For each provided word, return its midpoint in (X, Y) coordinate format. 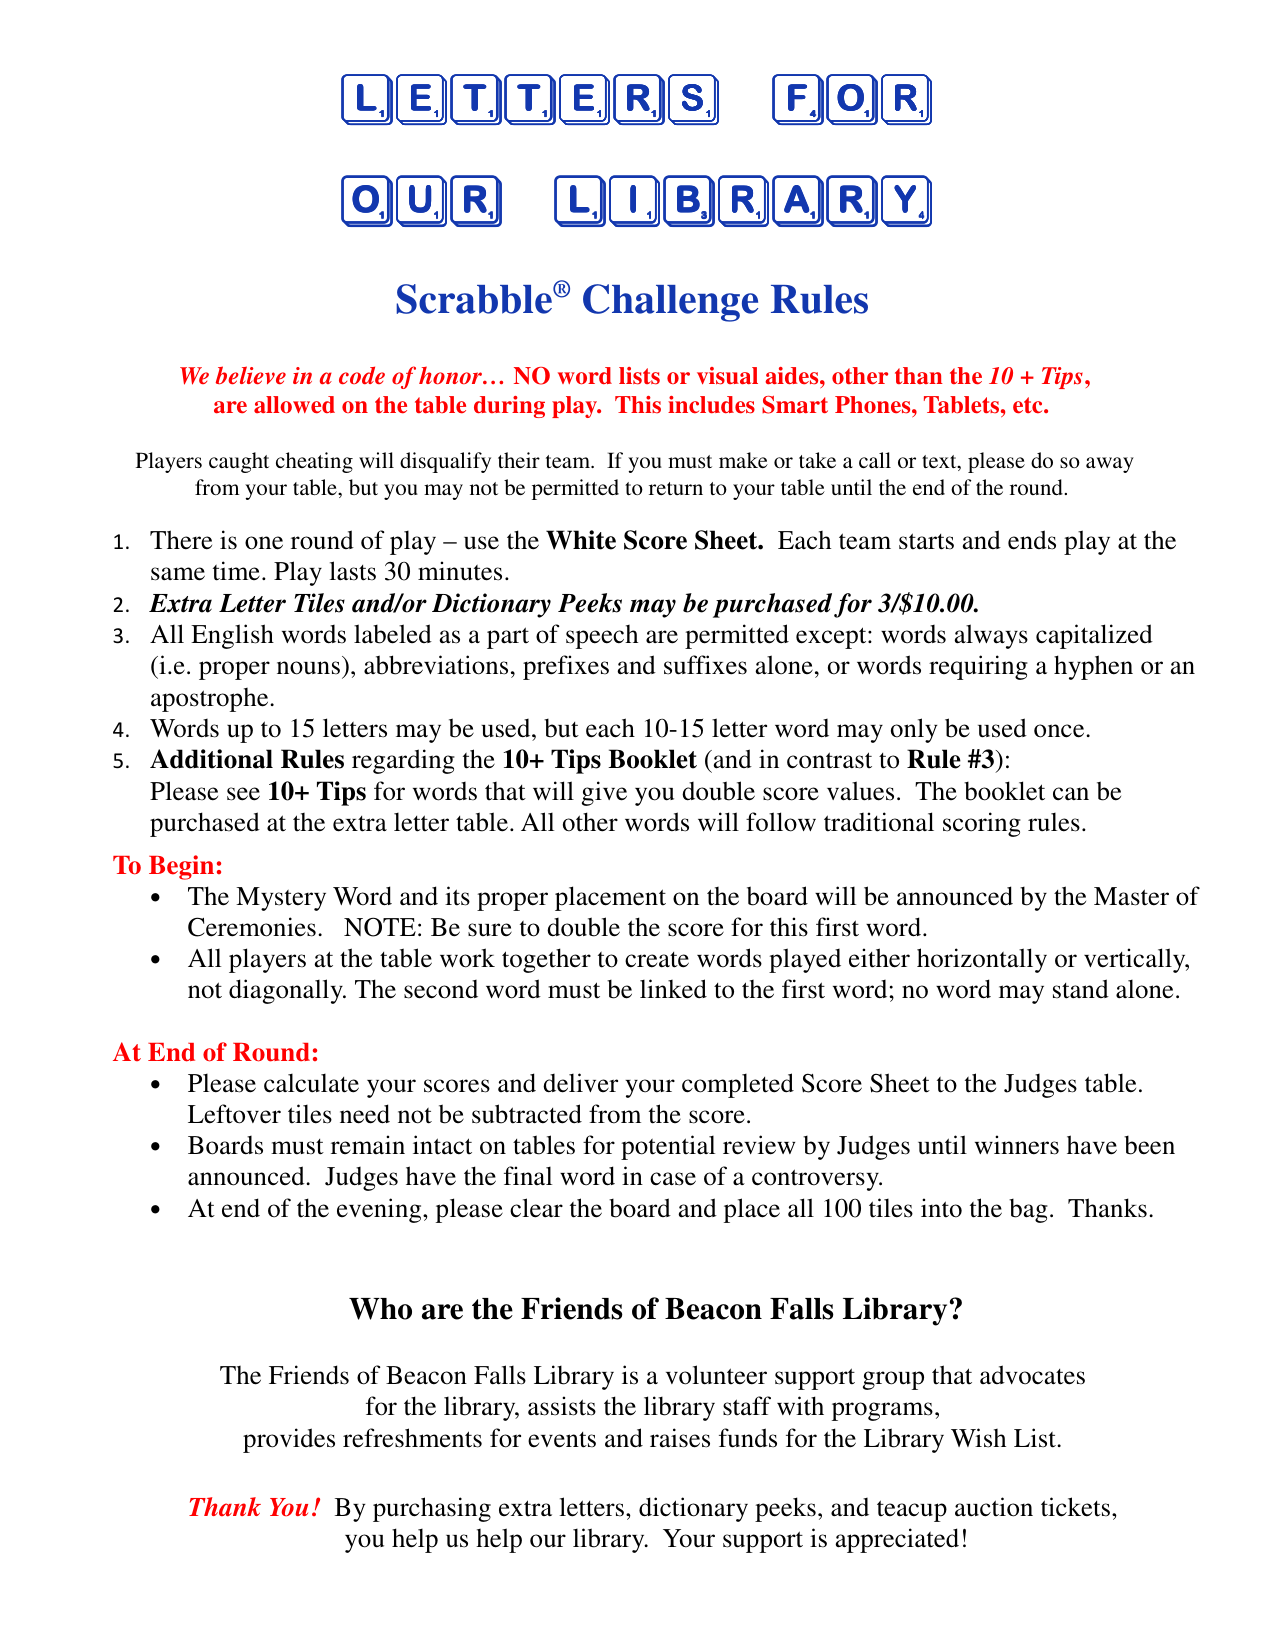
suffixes (705, 665)
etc (1029, 405)
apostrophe (211, 700)
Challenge (670, 303)
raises (680, 1438)
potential (668, 1147)
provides (289, 1440)
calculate (311, 1083)
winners (1017, 1145)
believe (251, 375)
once (1060, 731)
